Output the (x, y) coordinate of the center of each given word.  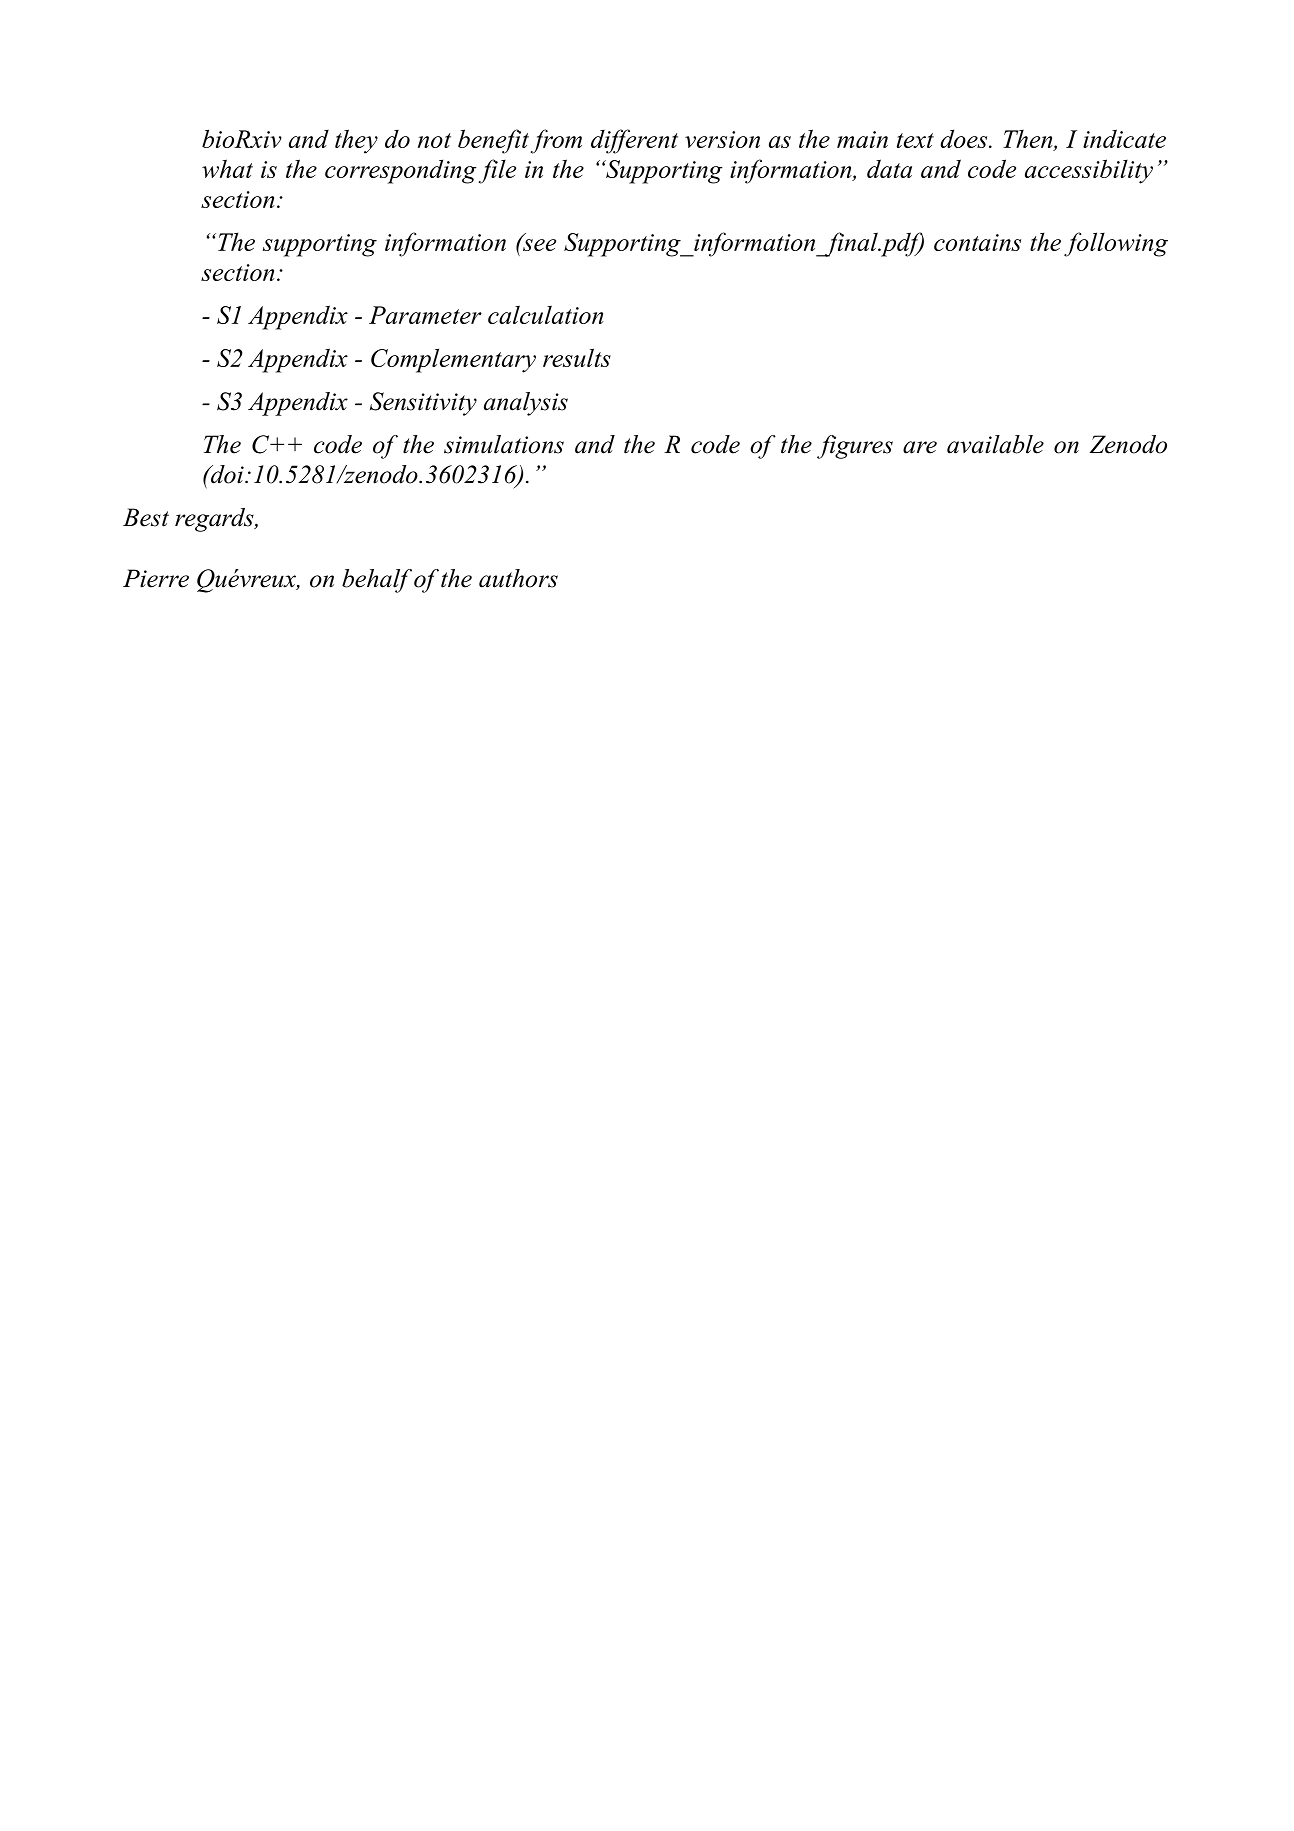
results (577, 357)
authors (518, 578)
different (634, 141)
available (995, 444)
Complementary (453, 360)
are (920, 447)
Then (1029, 140)
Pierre (156, 578)
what (227, 168)
